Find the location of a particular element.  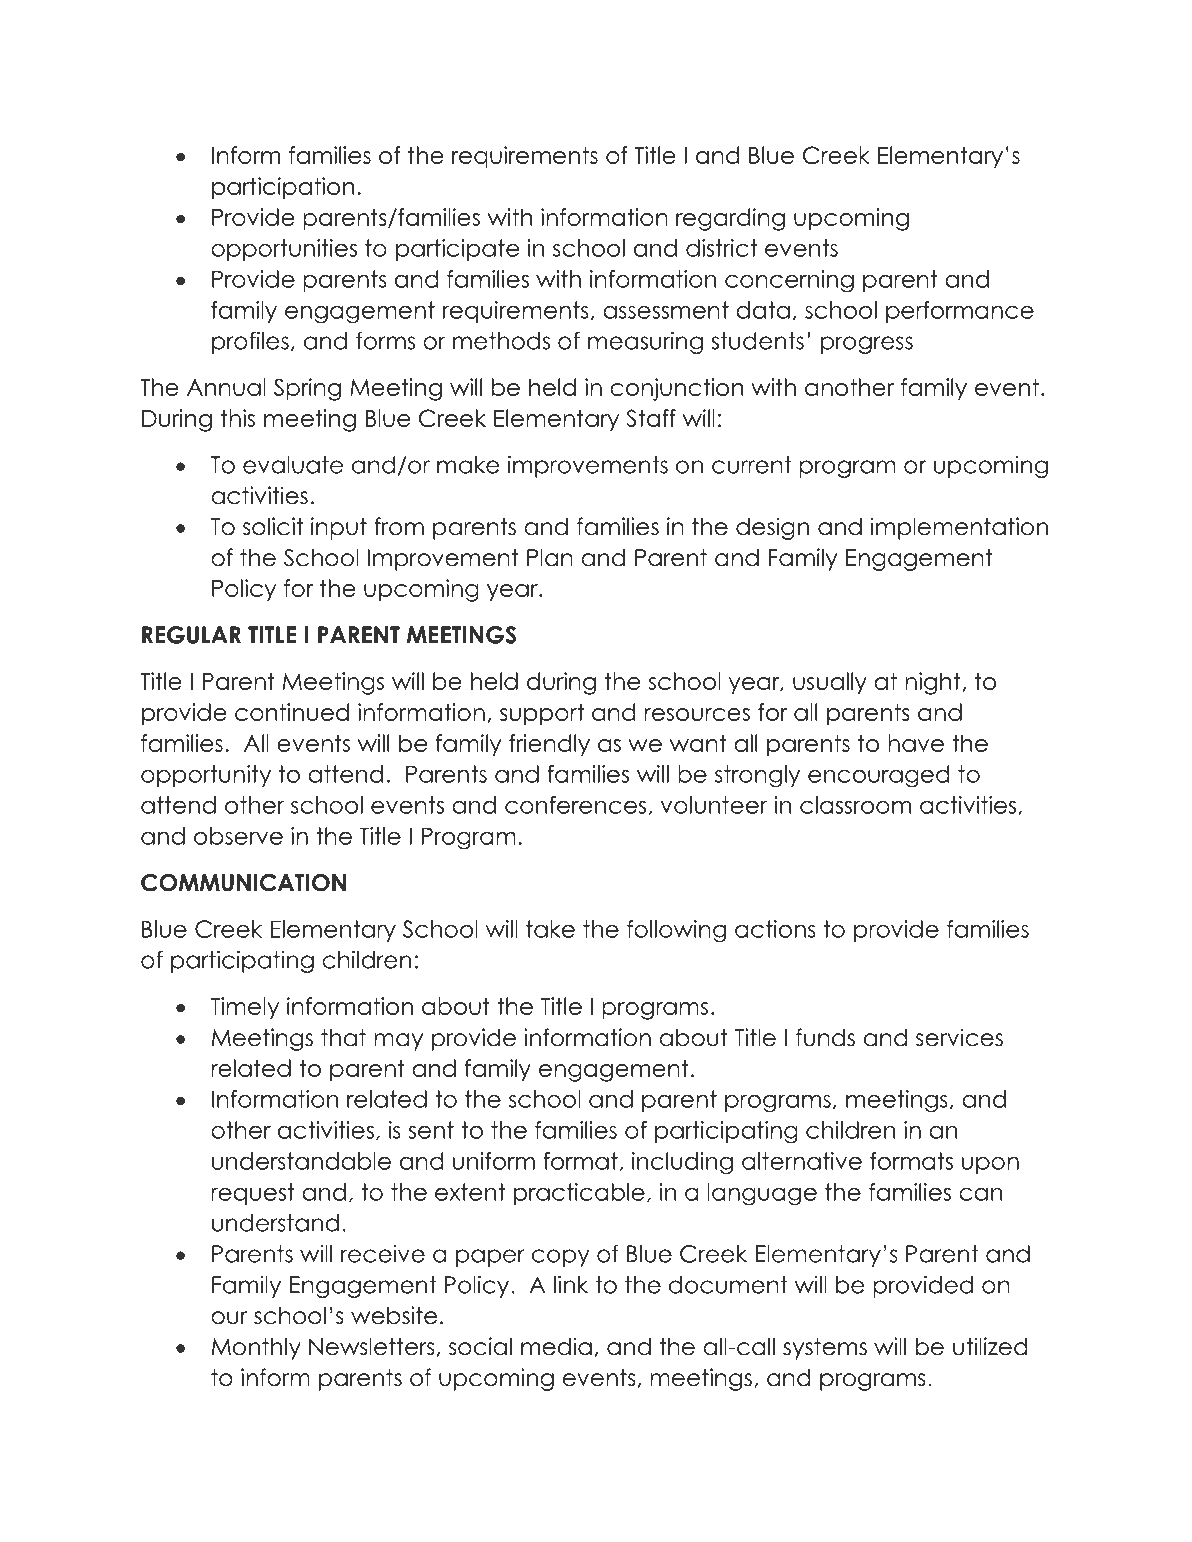

Monthly is located at coordinates (256, 1349).
